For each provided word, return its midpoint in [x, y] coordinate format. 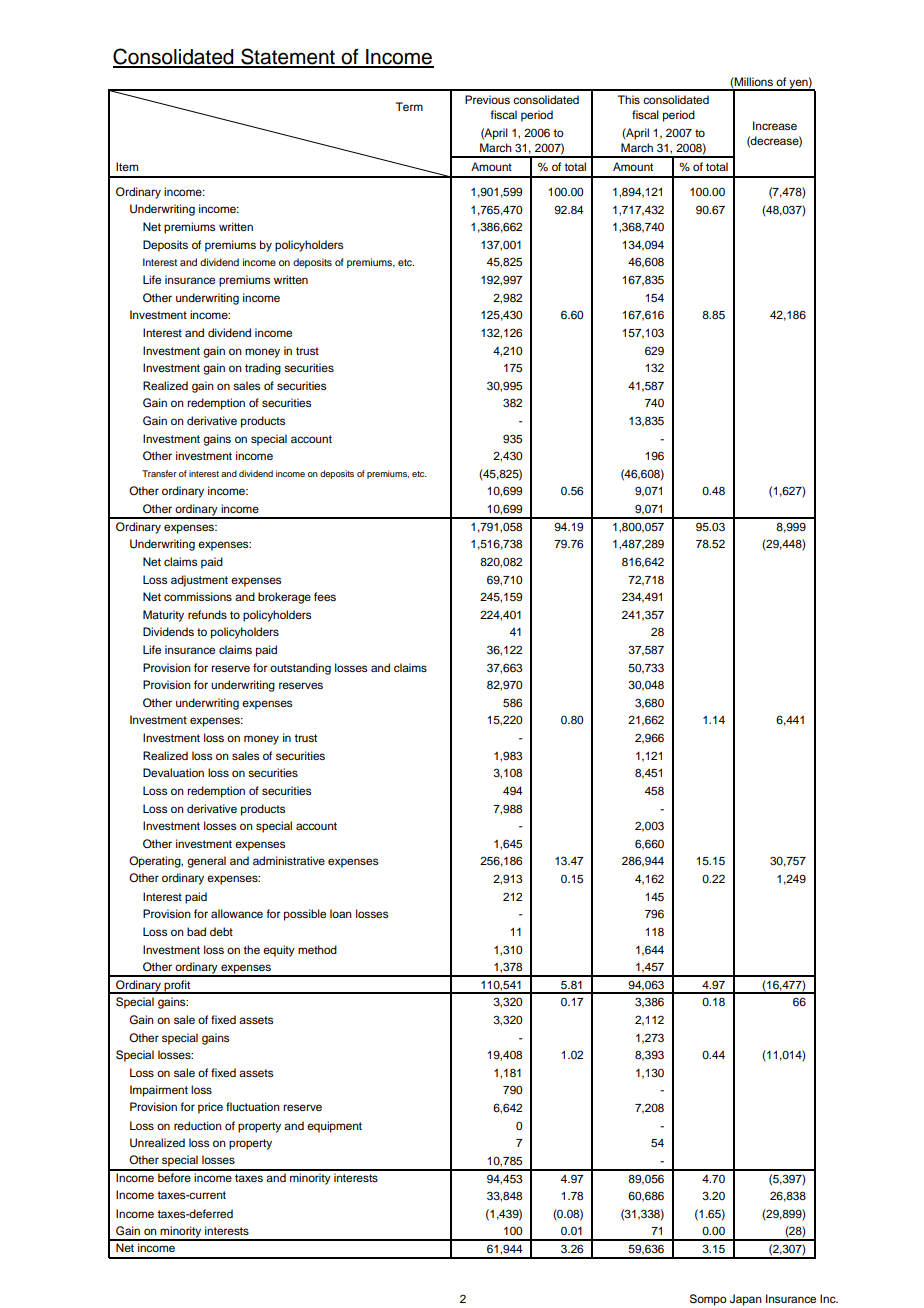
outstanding [300, 669]
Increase [775, 125]
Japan [746, 1300]
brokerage [284, 598]
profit [177, 987]
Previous [487, 99]
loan [341, 913]
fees [325, 596]
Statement [288, 57]
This [629, 99]
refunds [207, 614]
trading [263, 369]
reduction [198, 1125]
